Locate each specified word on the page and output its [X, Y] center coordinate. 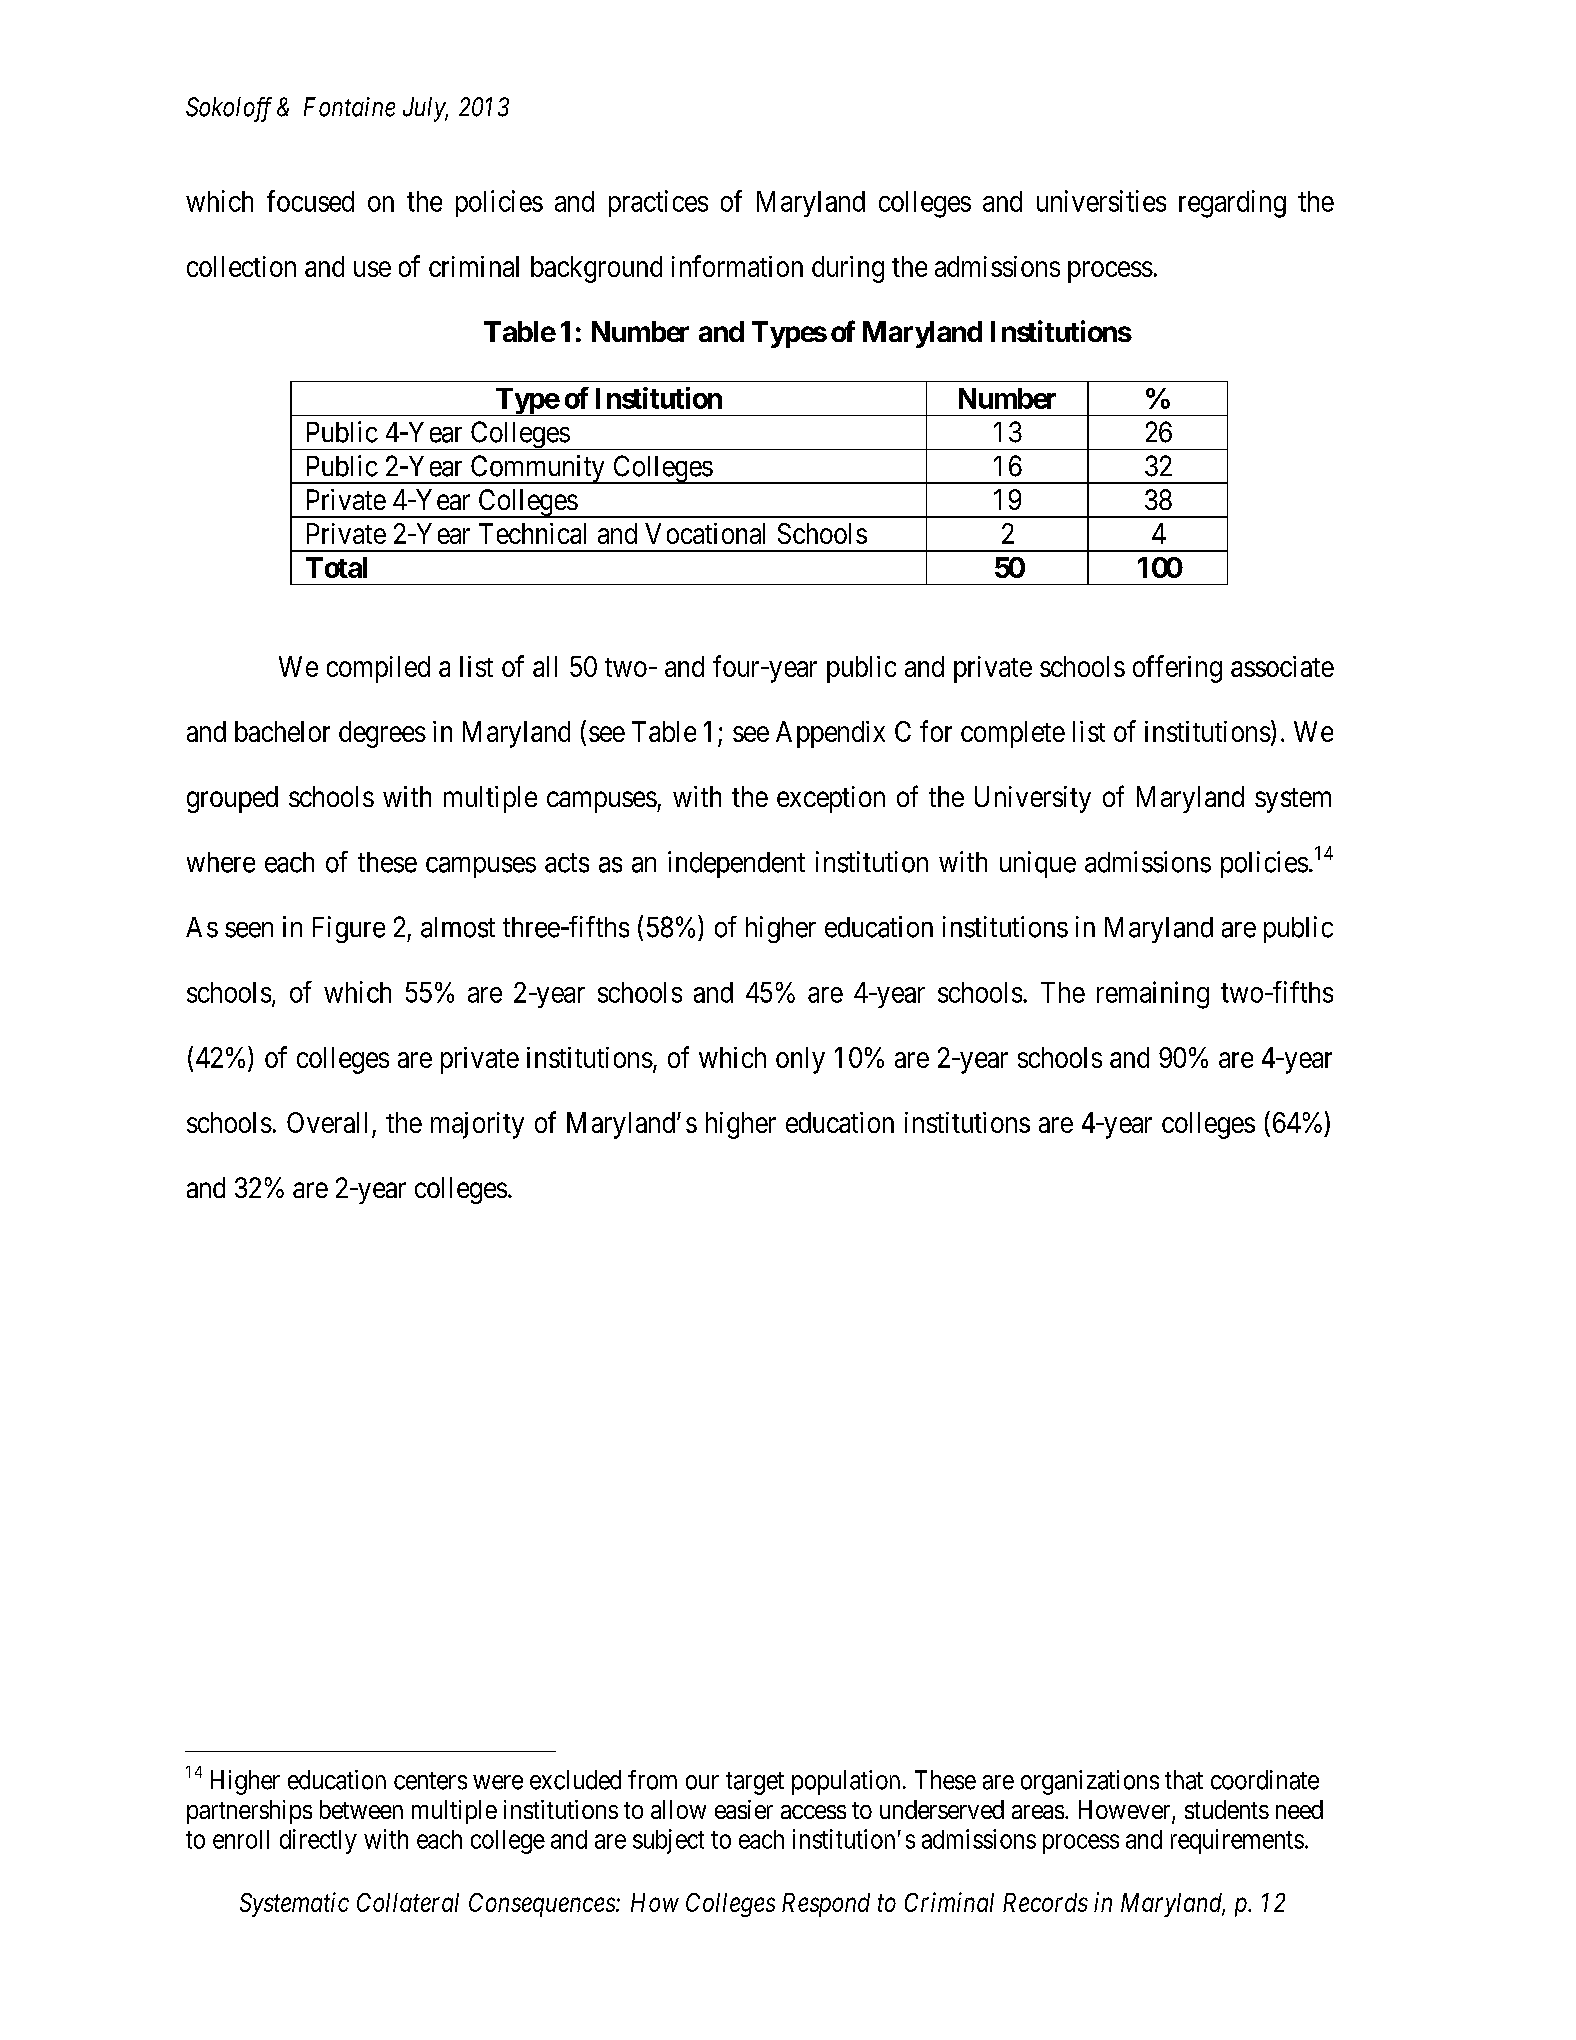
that [1184, 1780]
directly [318, 1841]
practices [658, 203]
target [755, 1783]
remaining [1153, 995]
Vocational [705, 533]
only [800, 1060]
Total [336, 567]
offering [1177, 669]
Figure [349, 929]
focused [310, 201]
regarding [1232, 204]
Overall [327, 1122]
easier [744, 1809]
